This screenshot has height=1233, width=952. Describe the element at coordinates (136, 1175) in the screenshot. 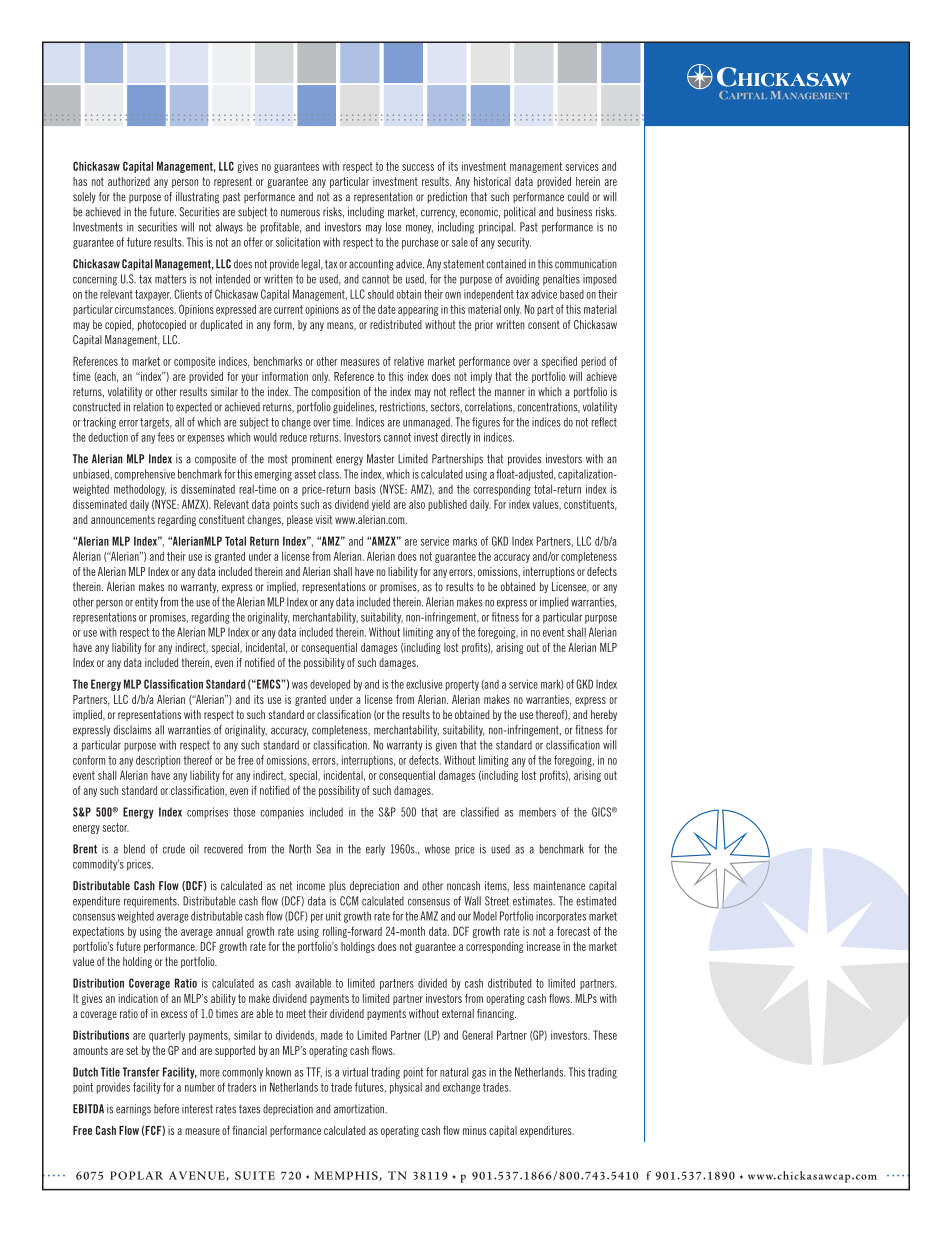

I see `POPLAR` at that location.
